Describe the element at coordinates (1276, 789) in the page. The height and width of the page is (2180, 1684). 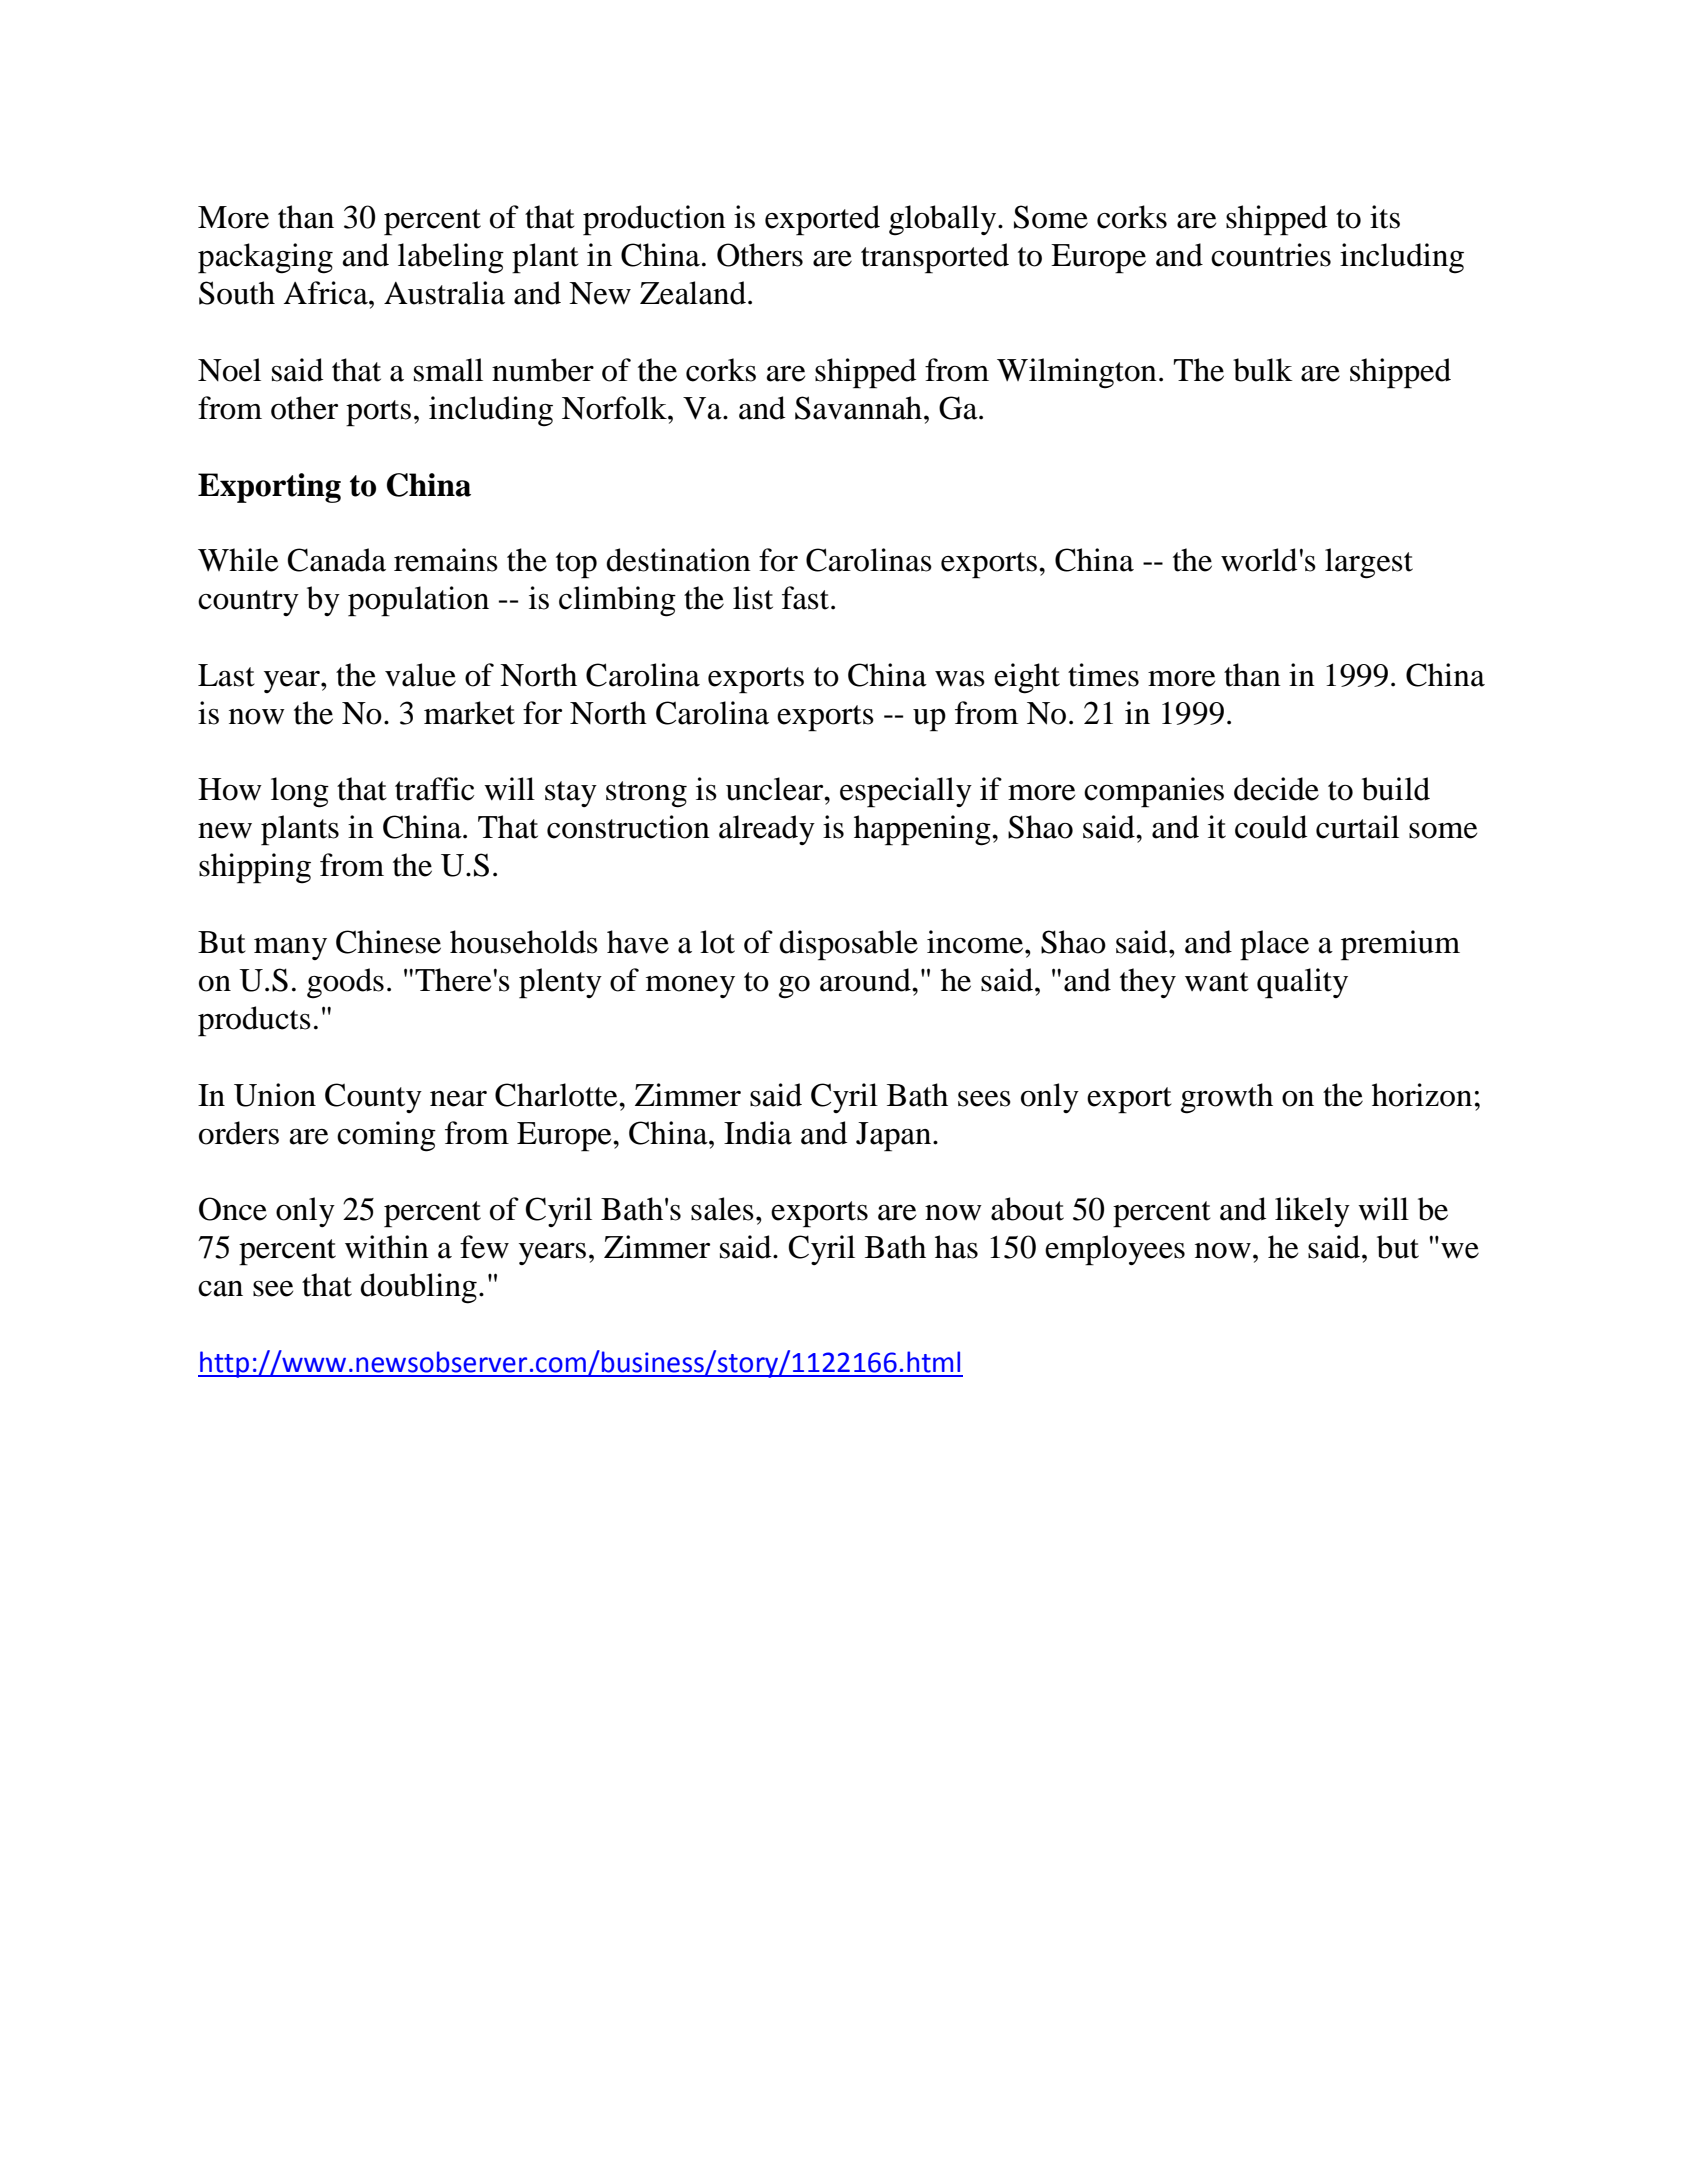
I see `decide` at that location.
